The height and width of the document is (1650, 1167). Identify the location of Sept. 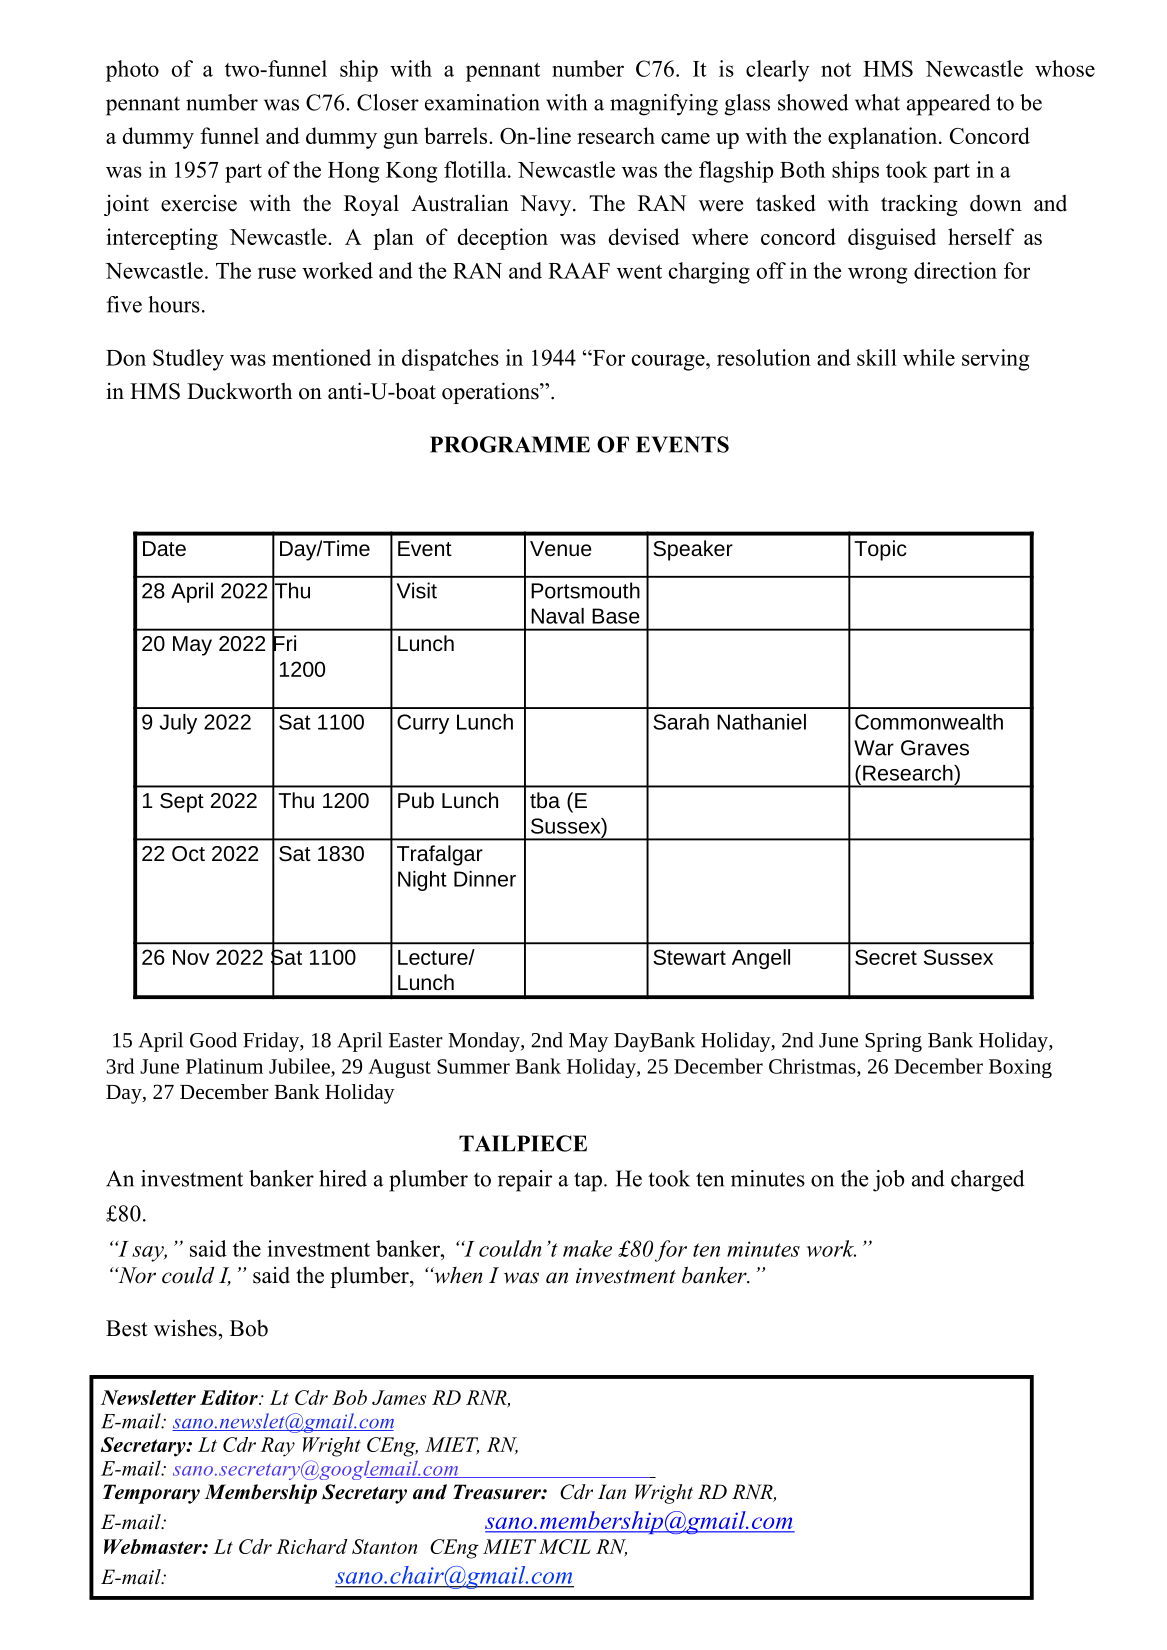
(182, 803).
